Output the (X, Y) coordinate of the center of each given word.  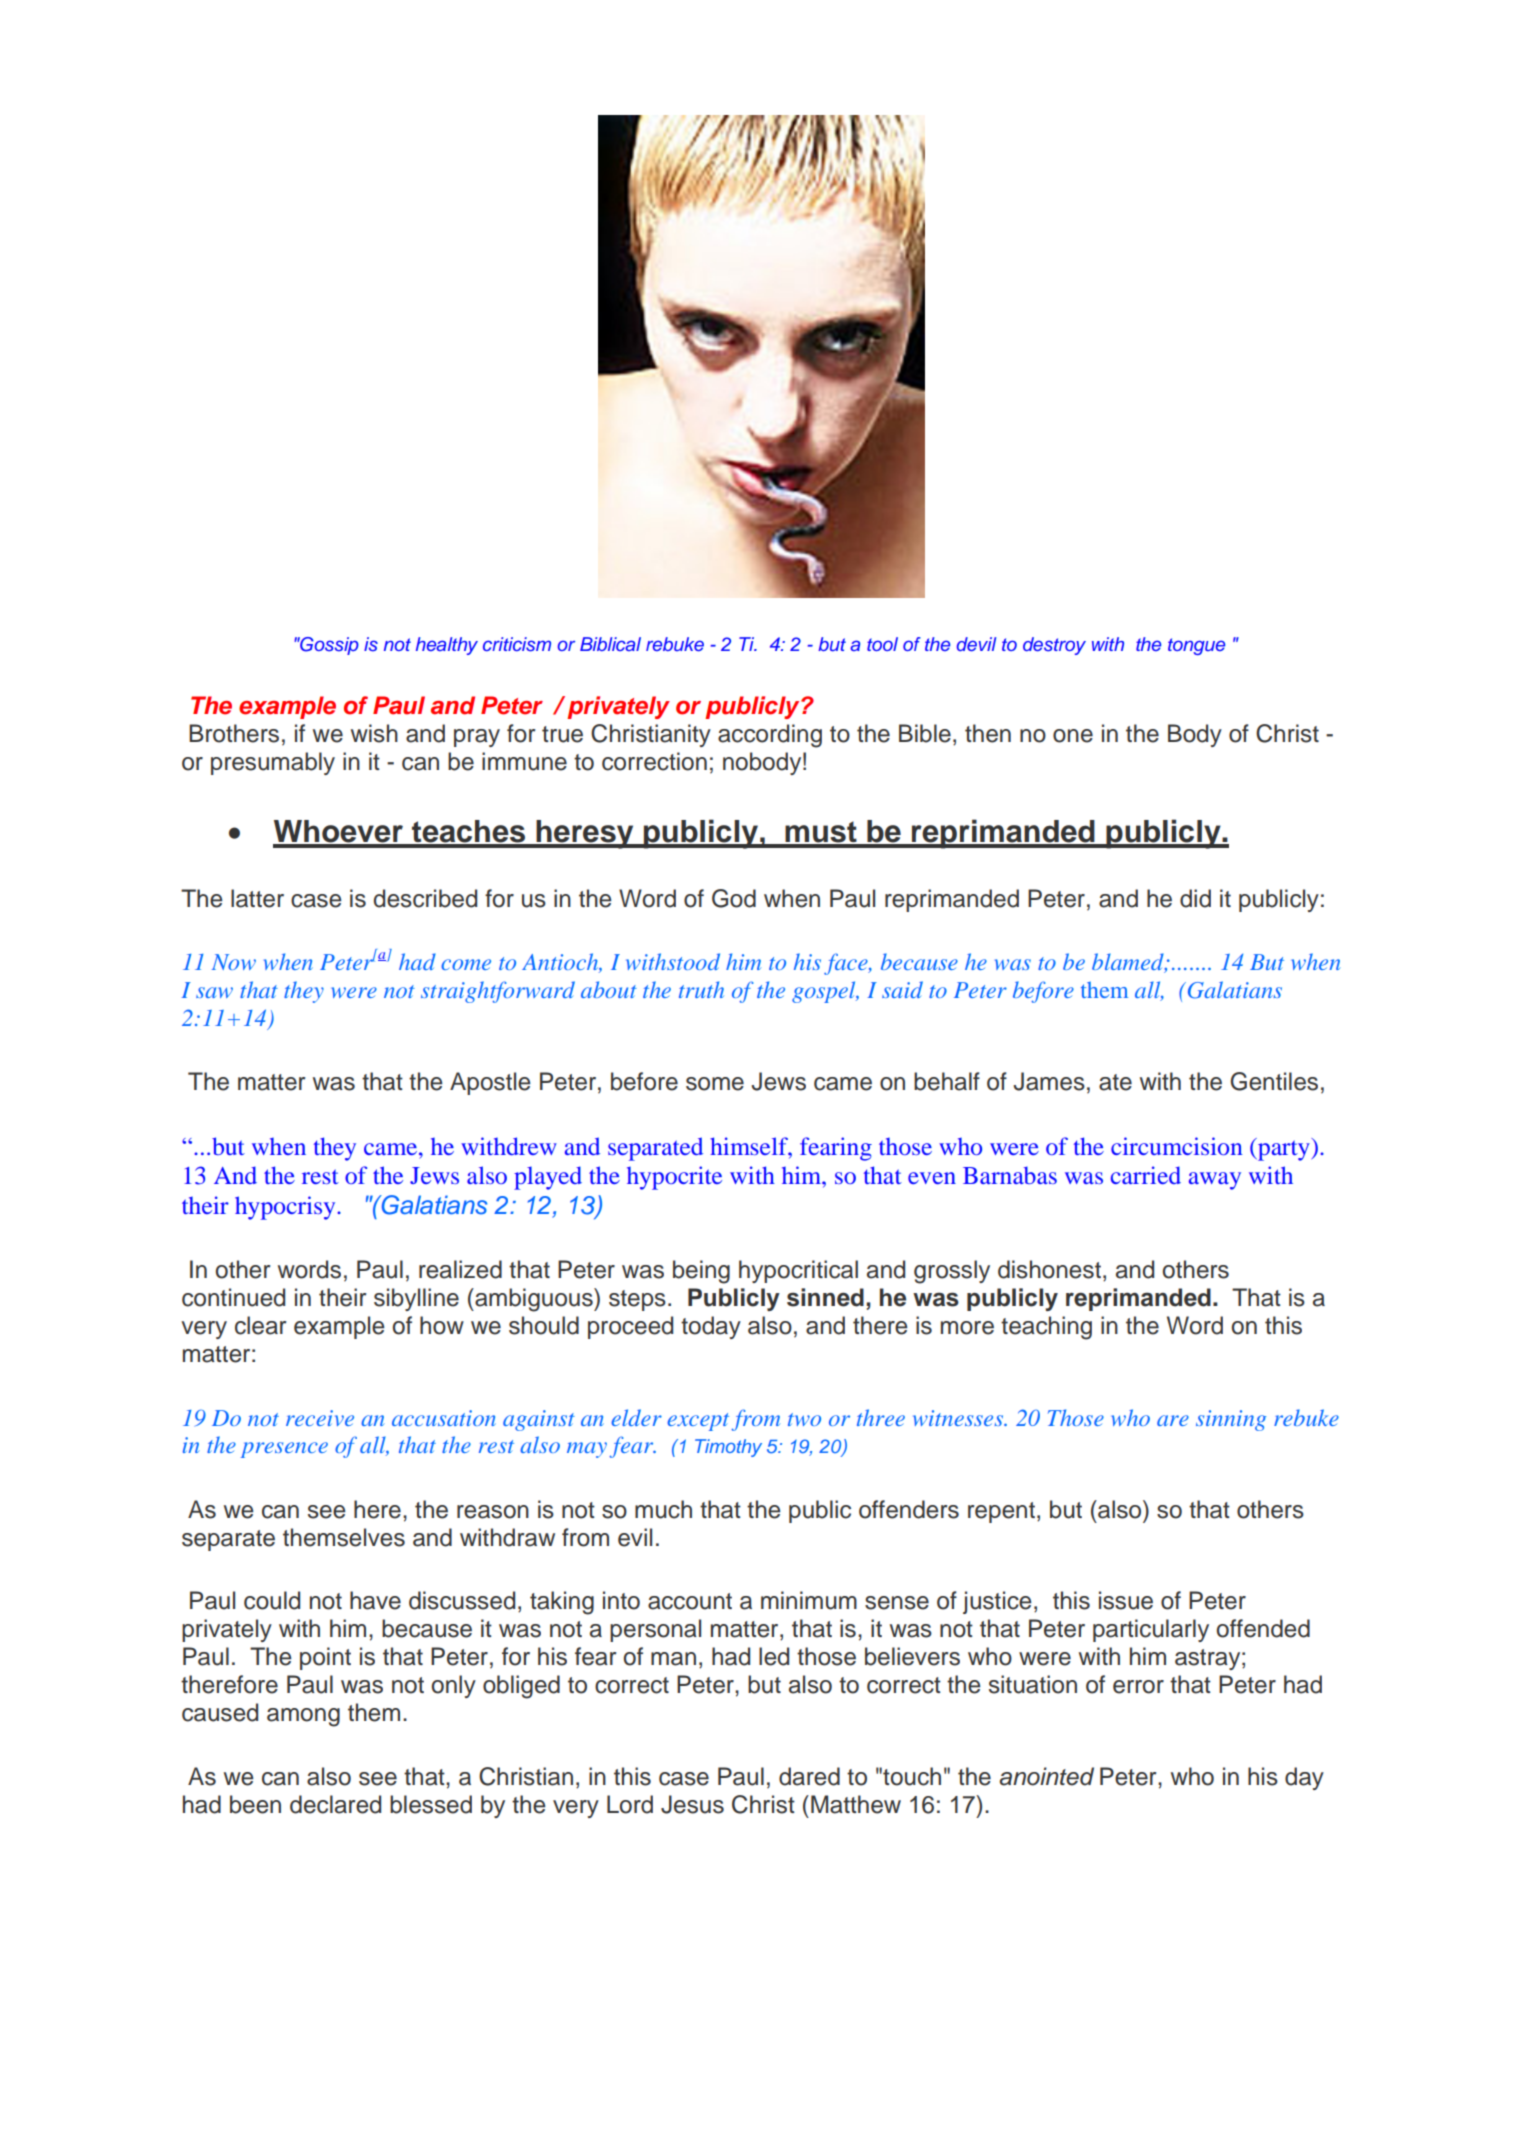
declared (335, 1804)
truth (701, 989)
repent (1001, 1512)
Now (234, 962)
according (770, 736)
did (1195, 898)
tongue (1196, 646)
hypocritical (798, 1271)
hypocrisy (286, 1208)
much (663, 1509)
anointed (1046, 1776)
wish (374, 733)
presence (284, 1450)
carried (1146, 1175)
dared (809, 1776)
